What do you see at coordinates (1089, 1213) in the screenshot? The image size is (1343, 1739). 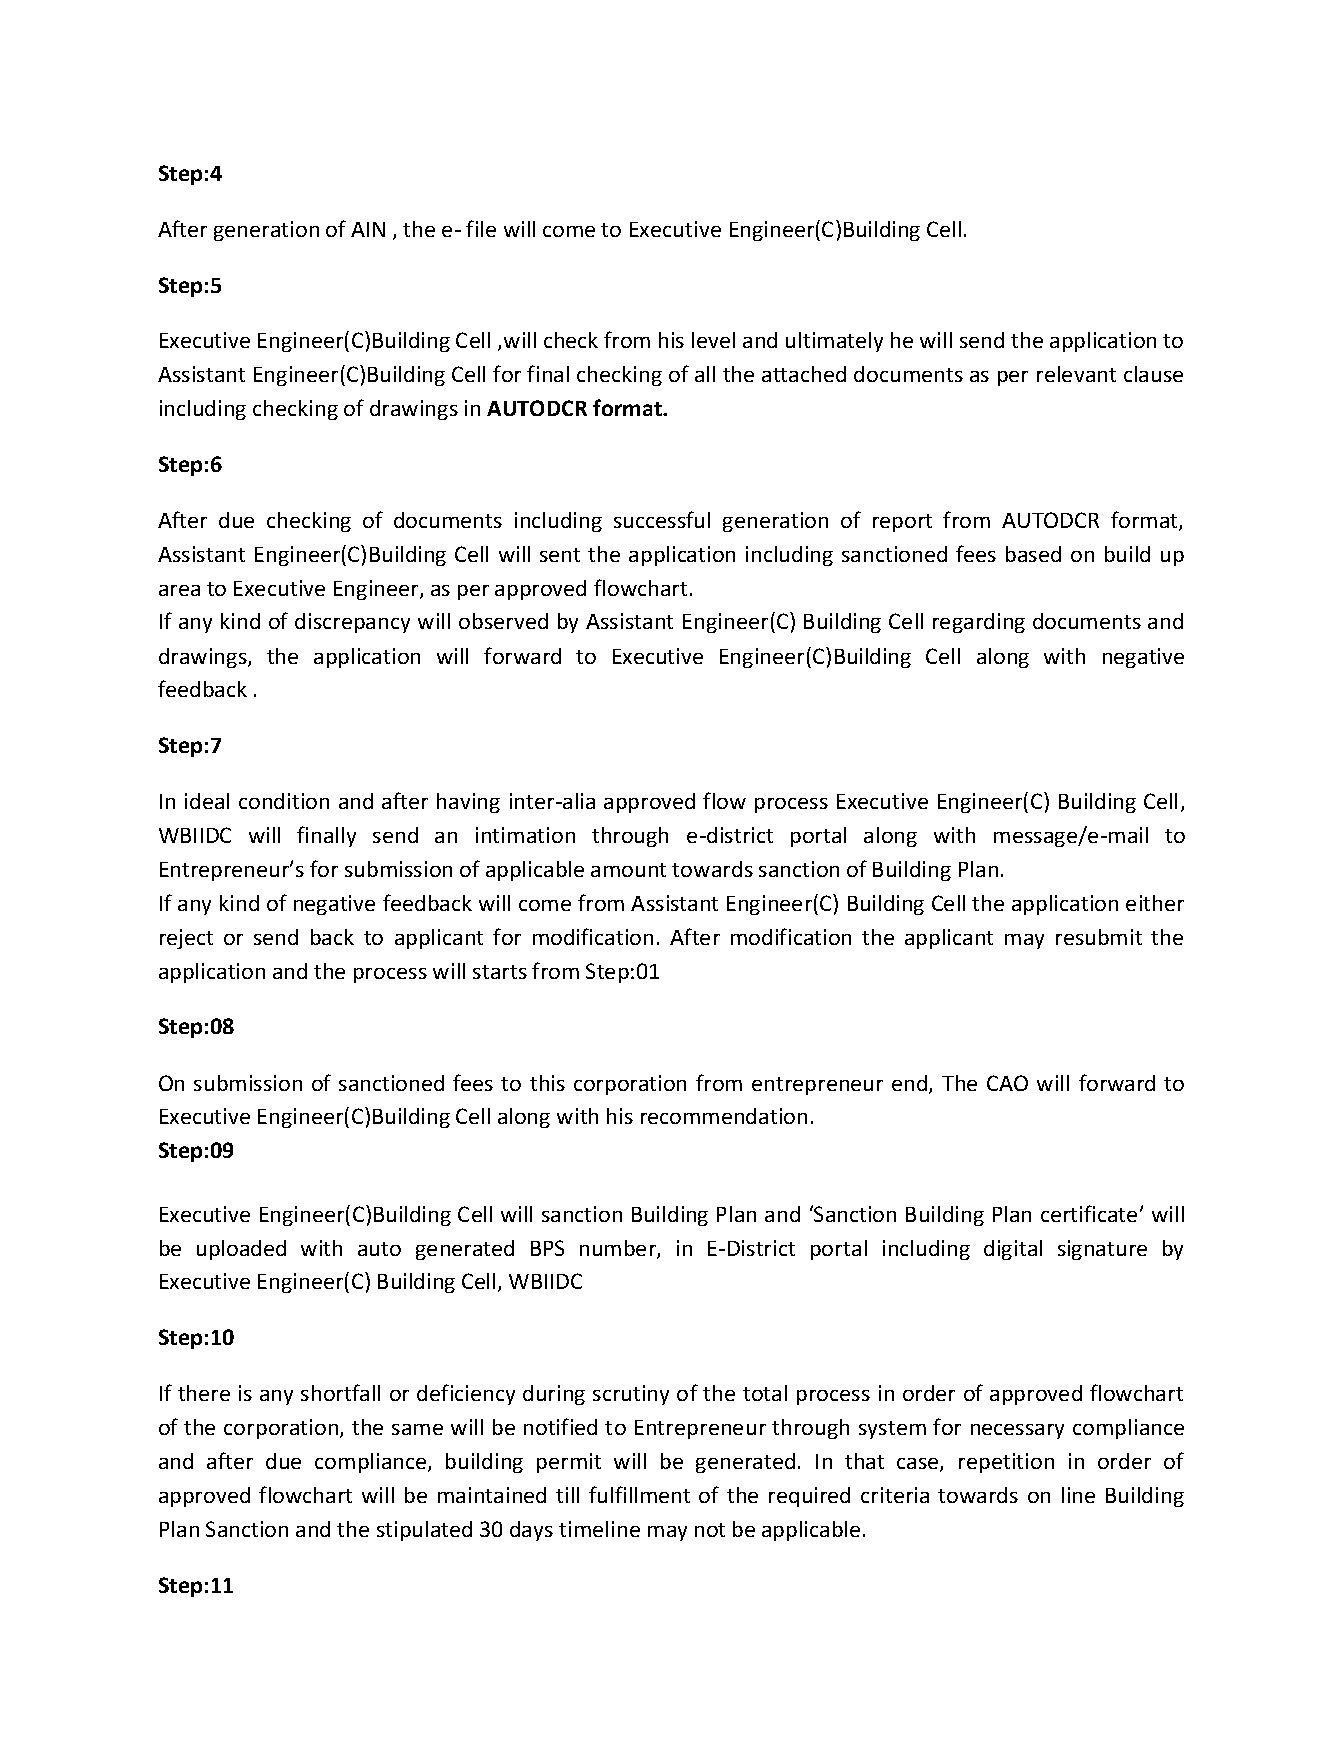 I see `certificate` at bounding box center [1089, 1213].
